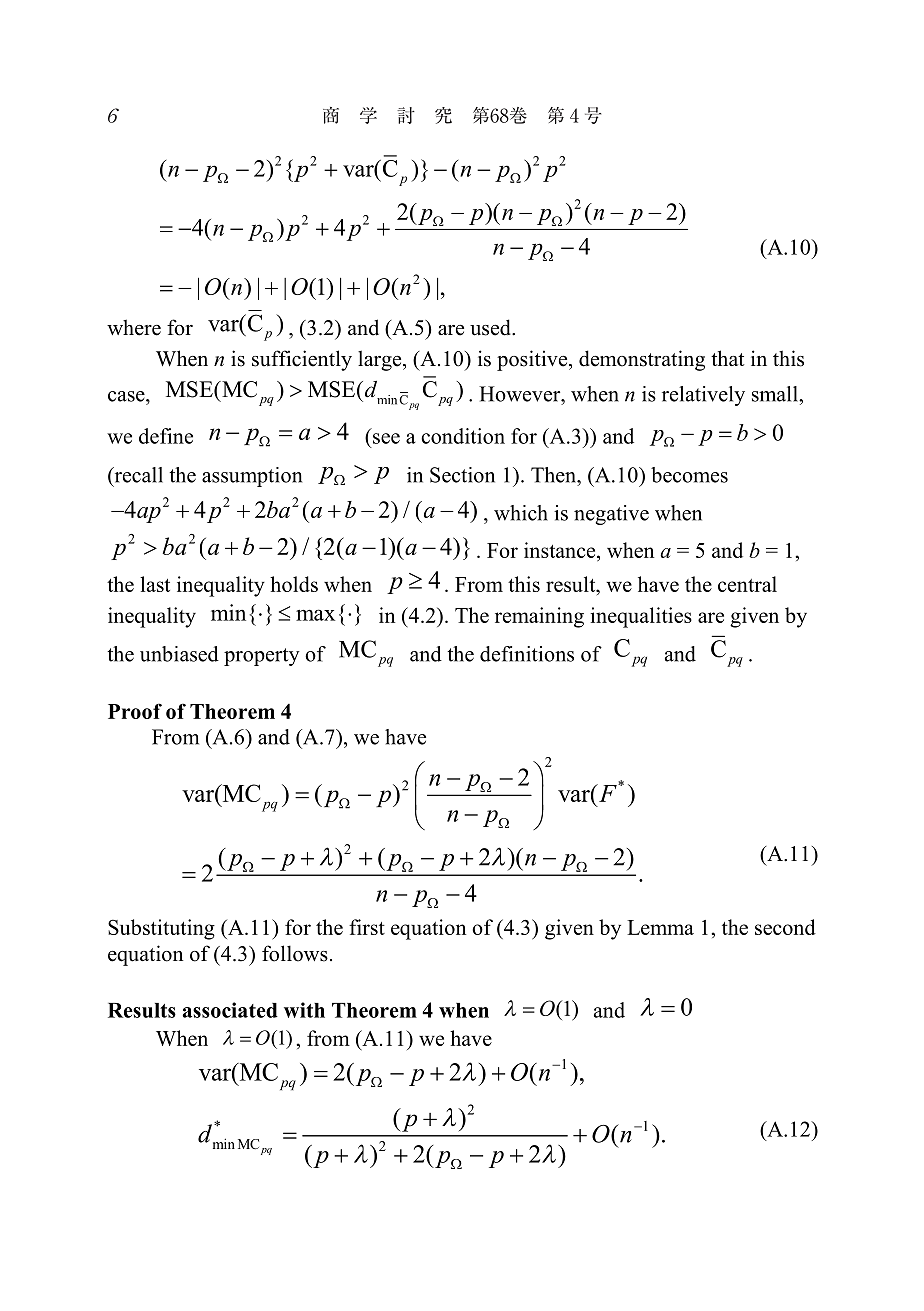 This screenshot has height=1311, width=924. Describe the element at coordinates (134, 327) in the screenshot. I see `where` at that location.
